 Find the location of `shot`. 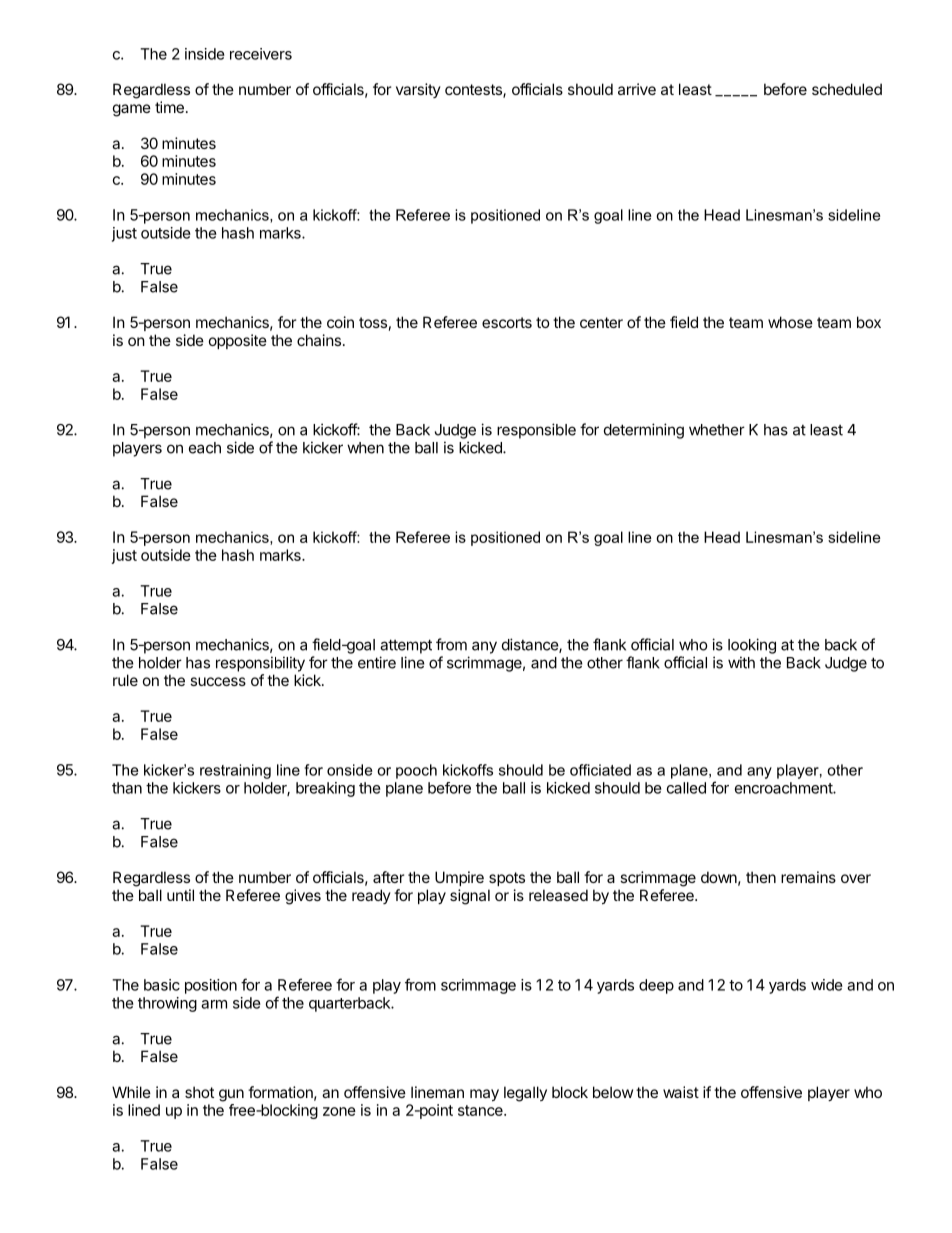

shot is located at coordinates (199, 1092).
